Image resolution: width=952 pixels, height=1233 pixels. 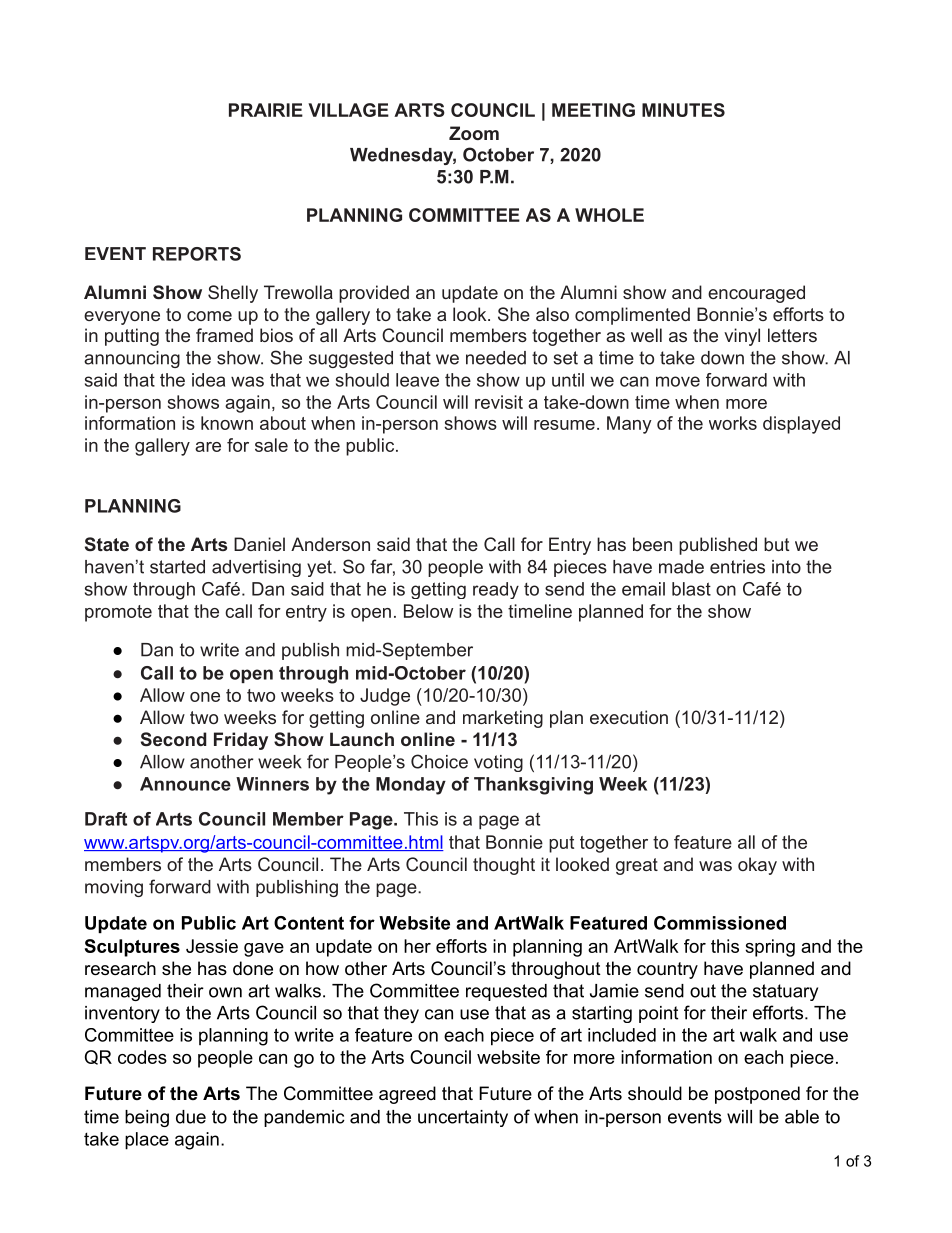 I want to click on blast, so click(x=691, y=589).
